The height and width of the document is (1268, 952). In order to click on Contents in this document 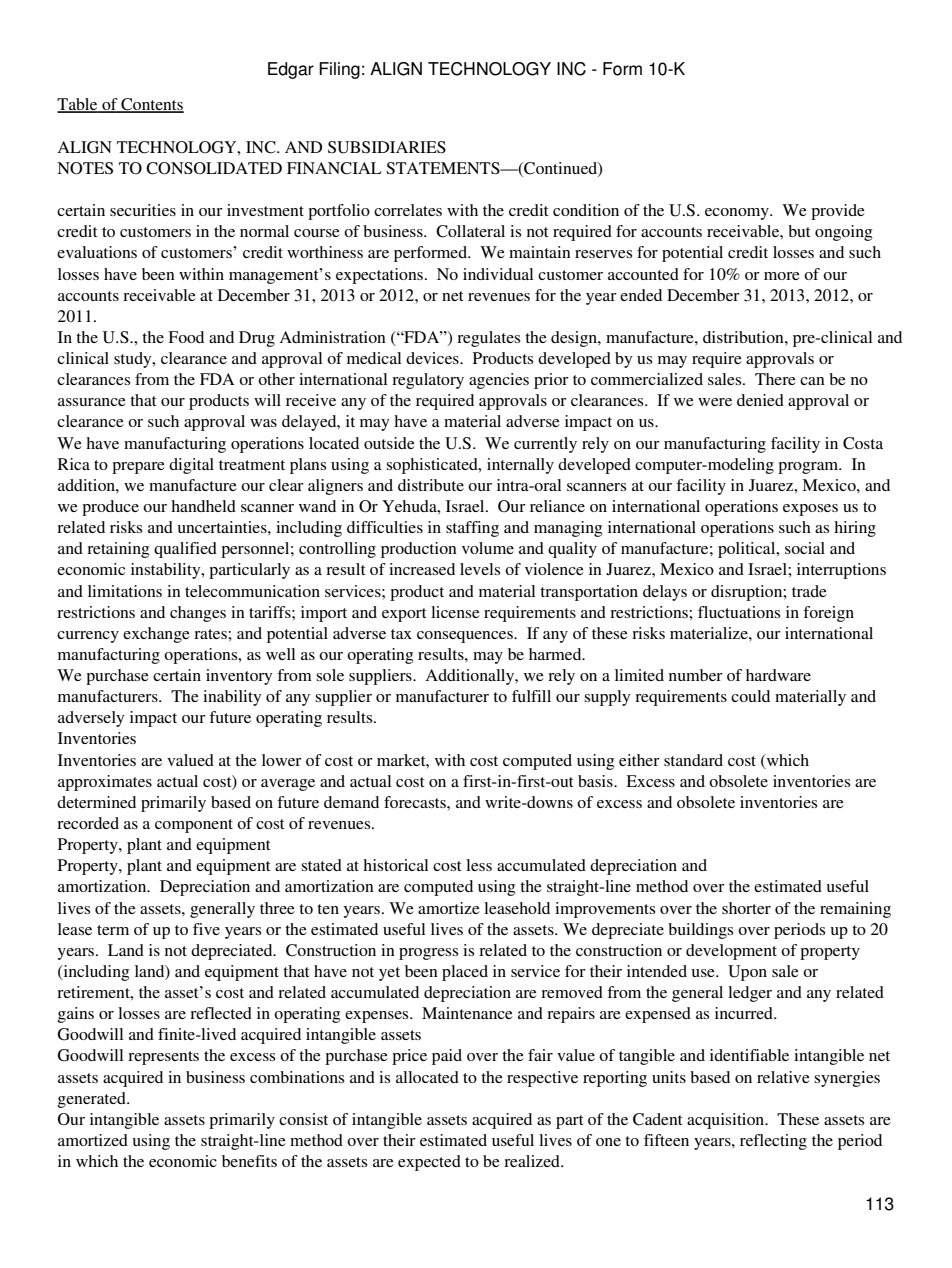, I will do `click(151, 105)`.
